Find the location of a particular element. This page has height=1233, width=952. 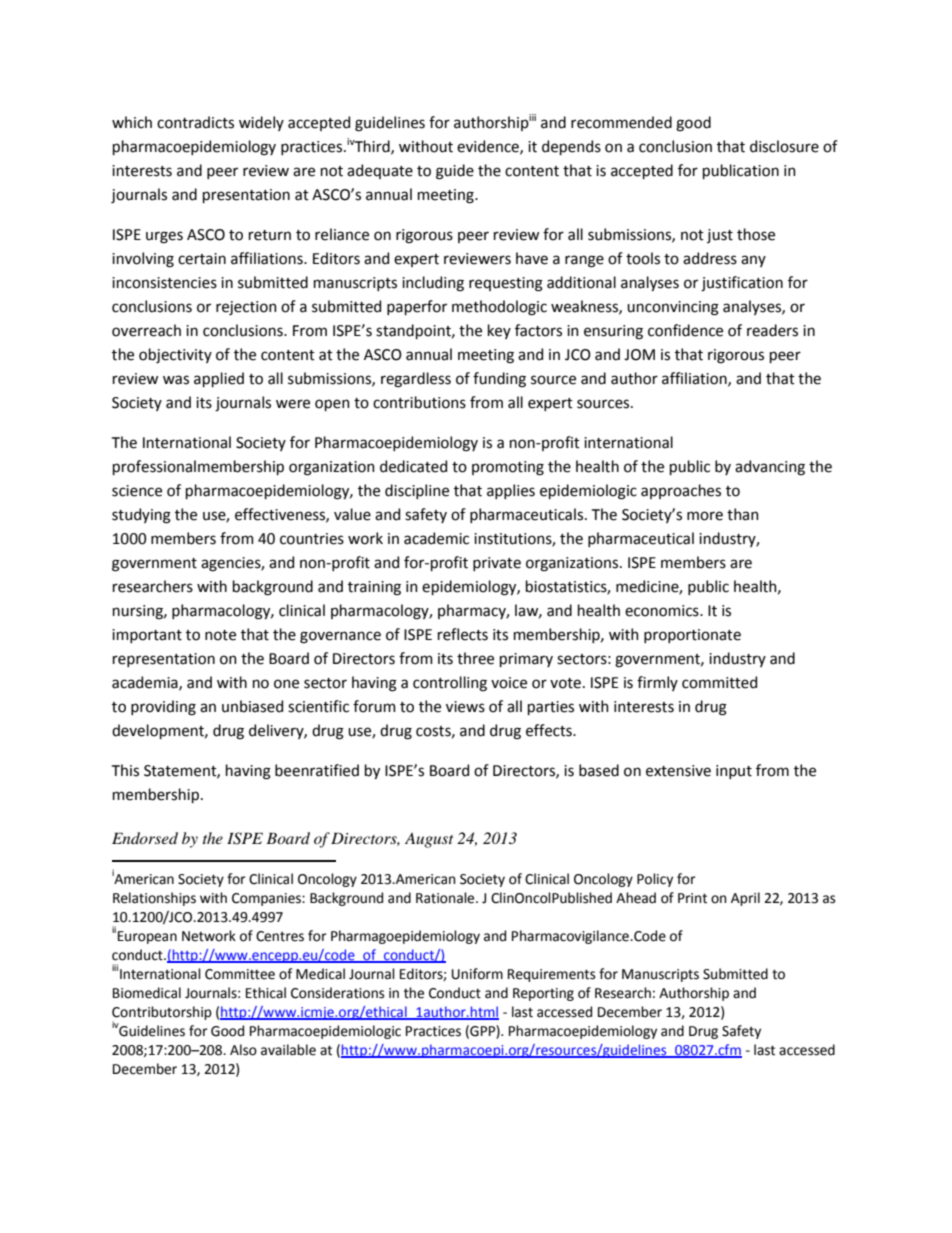

Also is located at coordinates (243, 1050).
